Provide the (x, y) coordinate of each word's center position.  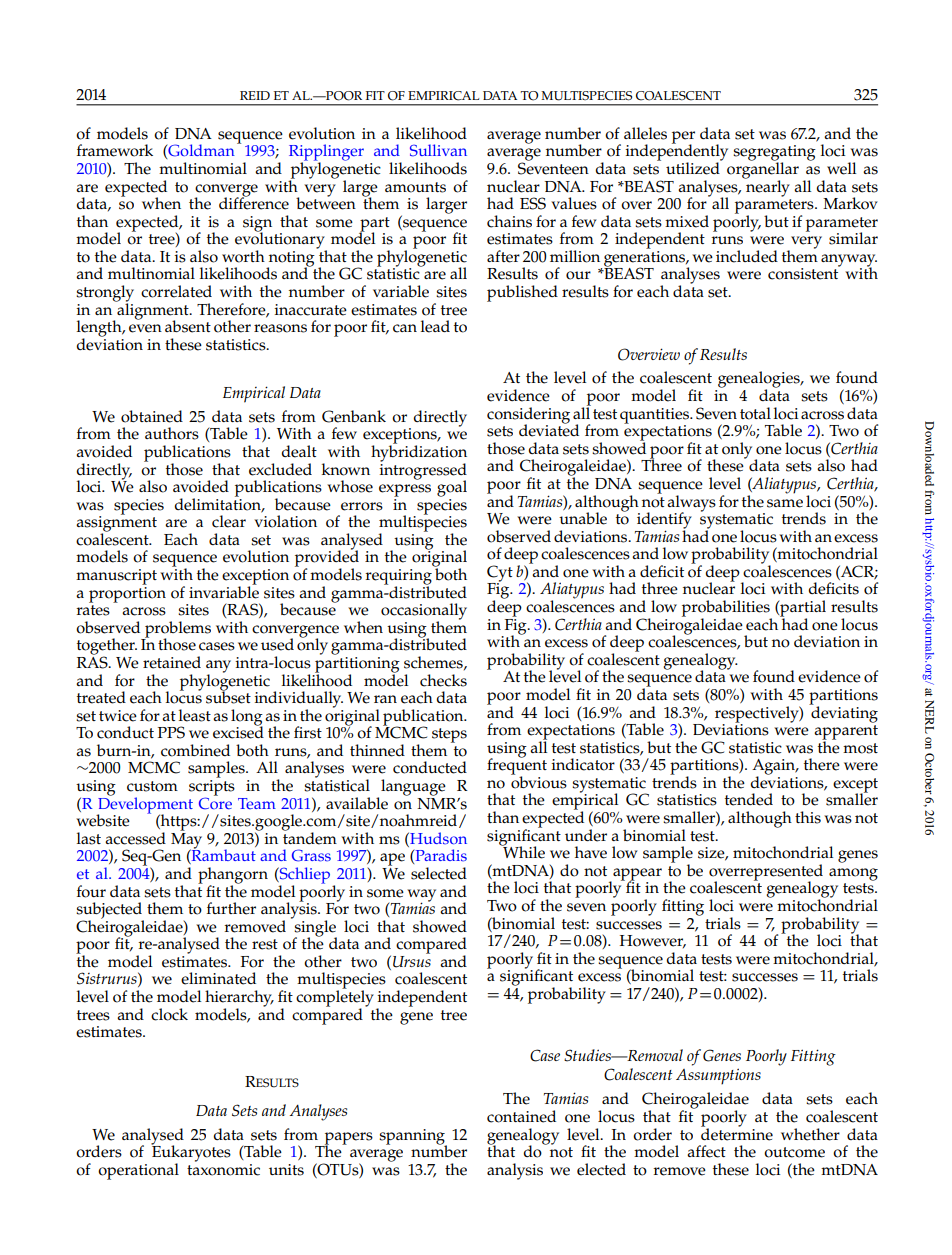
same (785, 503)
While (523, 851)
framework (115, 150)
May (186, 840)
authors (172, 433)
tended (749, 799)
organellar (763, 170)
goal (452, 488)
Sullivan (438, 150)
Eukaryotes (191, 1153)
